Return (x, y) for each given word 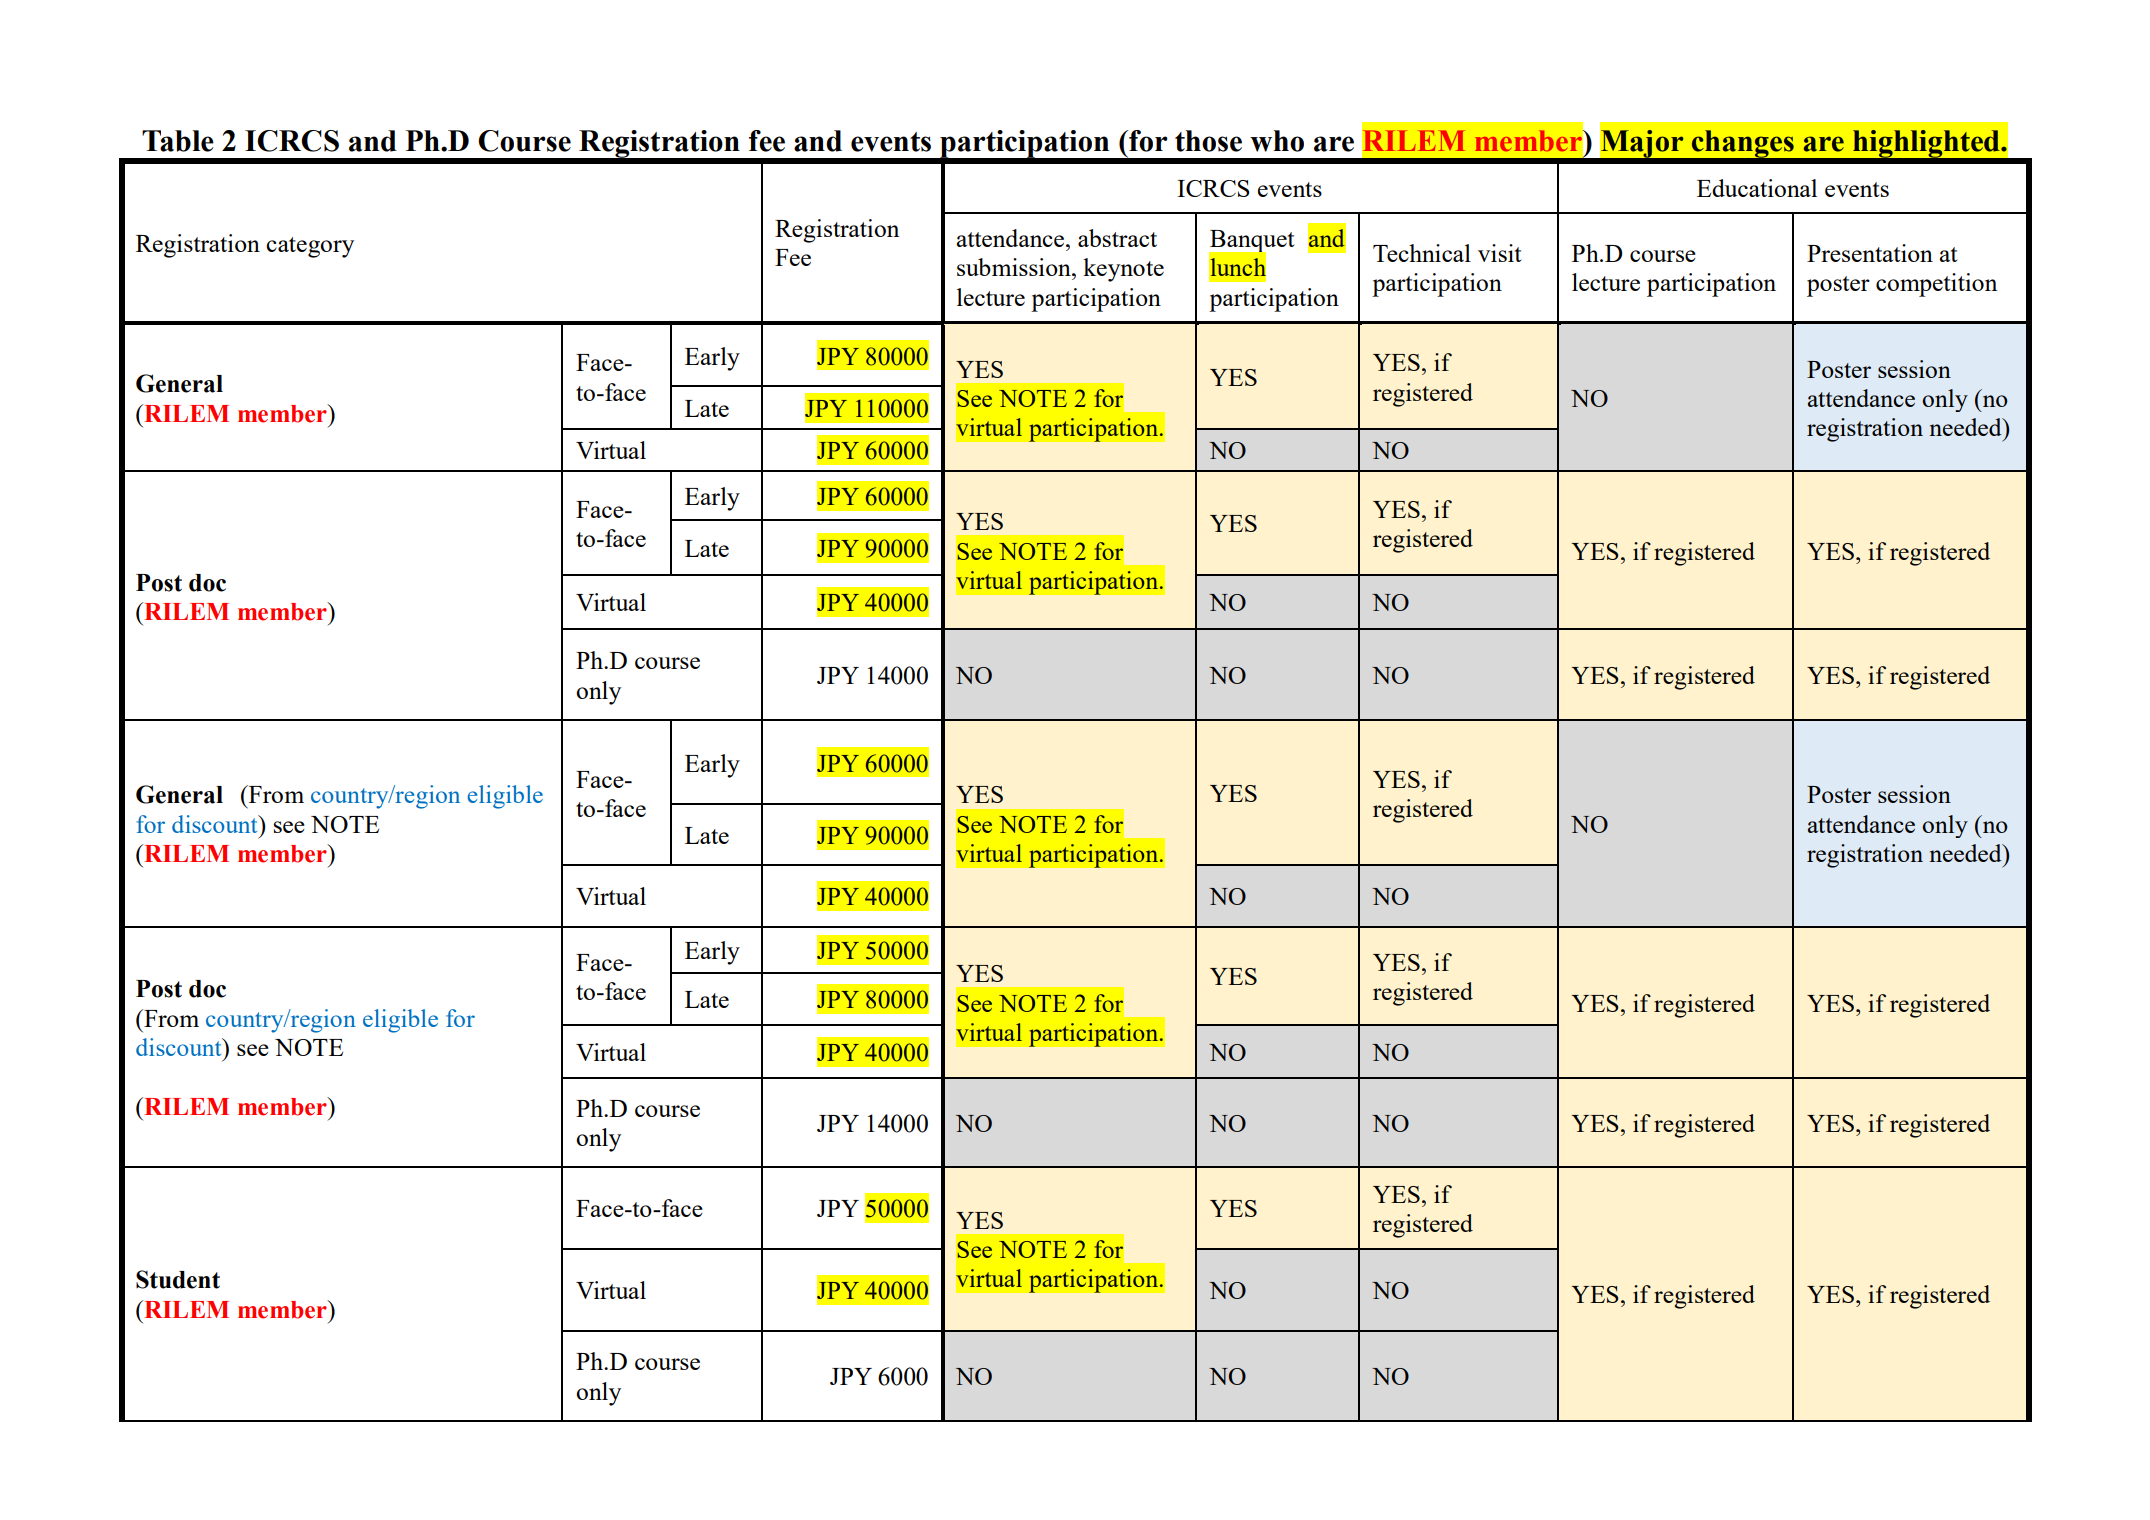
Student (178, 1279)
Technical (1422, 253)
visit (1499, 253)
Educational (1757, 188)
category (310, 247)
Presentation (1870, 253)
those (1208, 141)
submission (1015, 267)
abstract (1117, 238)
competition (1936, 285)
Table (178, 141)
